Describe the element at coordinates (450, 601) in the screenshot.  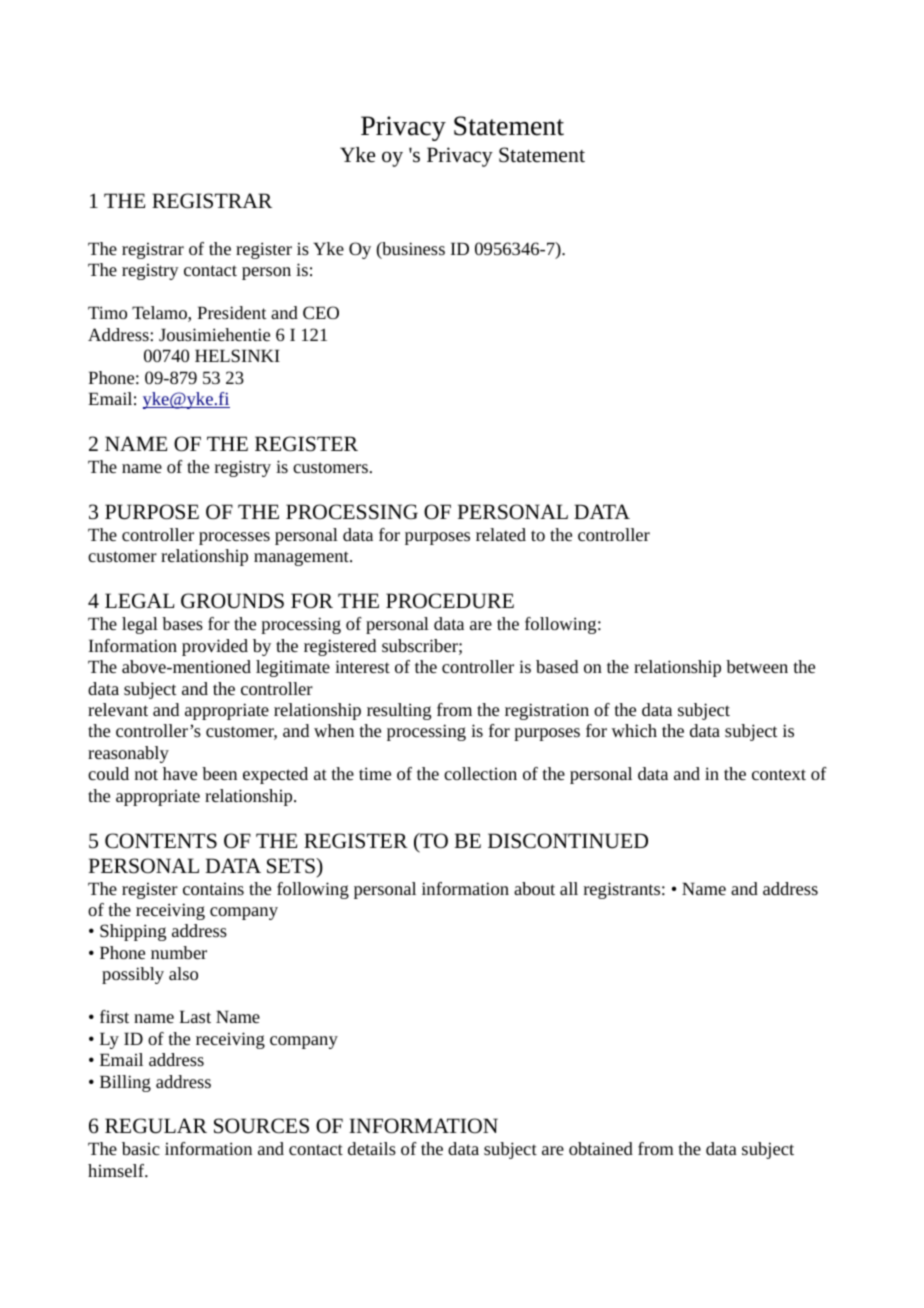
I see `PROCEDURE` at that location.
